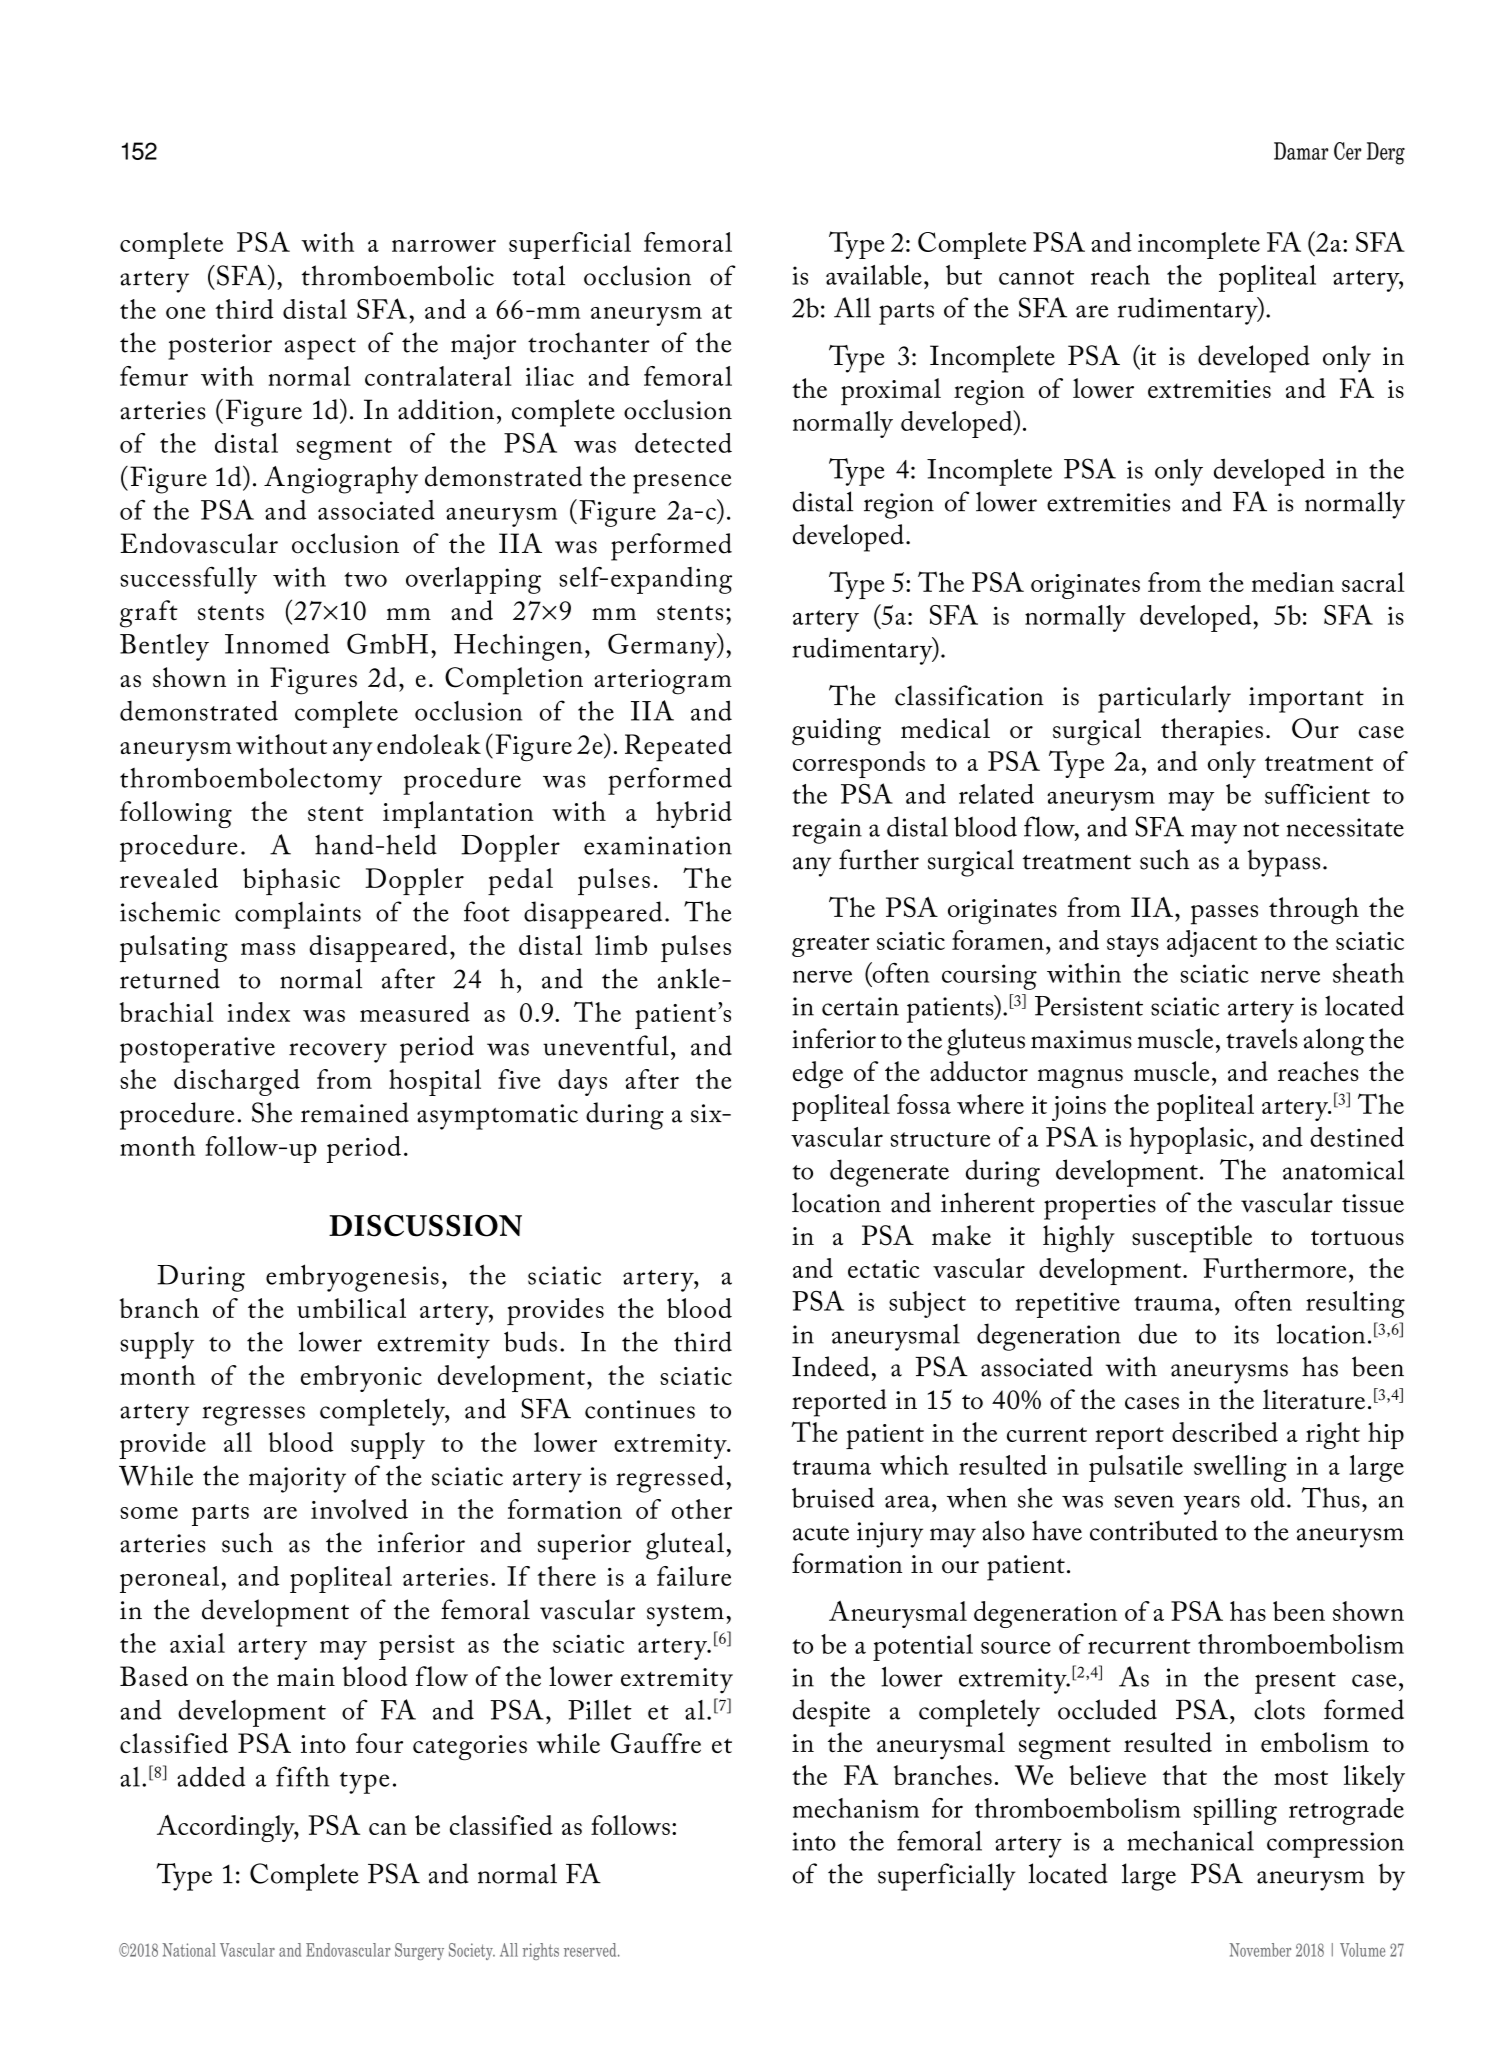  What do you see at coordinates (836, 732) in the screenshot?
I see `guiding` at bounding box center [836, 732].
